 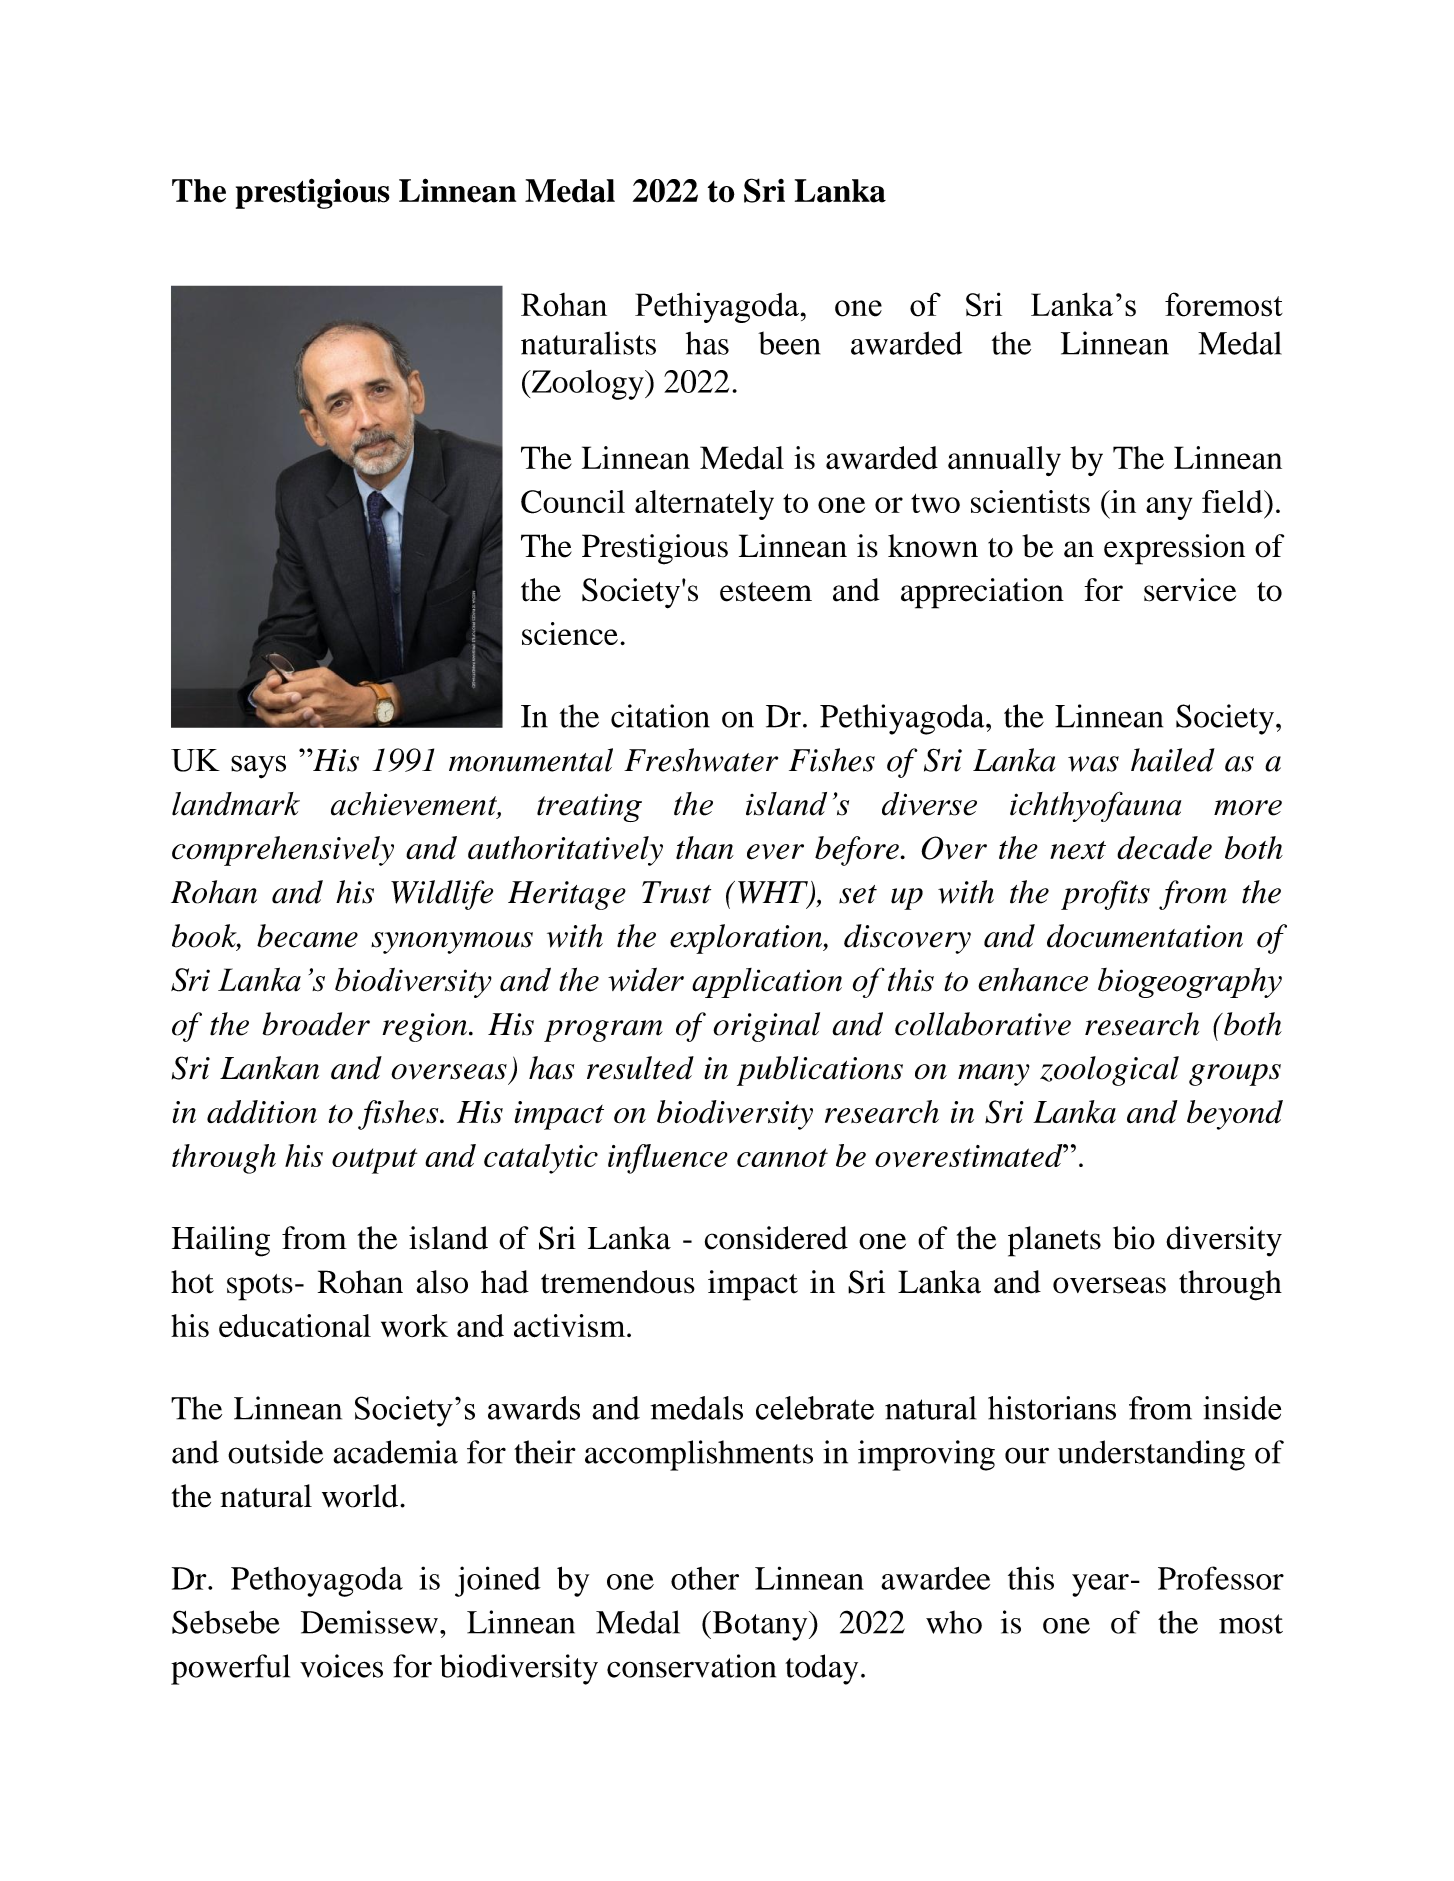 I want to click on beyond, so click(x=1235, y=1115).
